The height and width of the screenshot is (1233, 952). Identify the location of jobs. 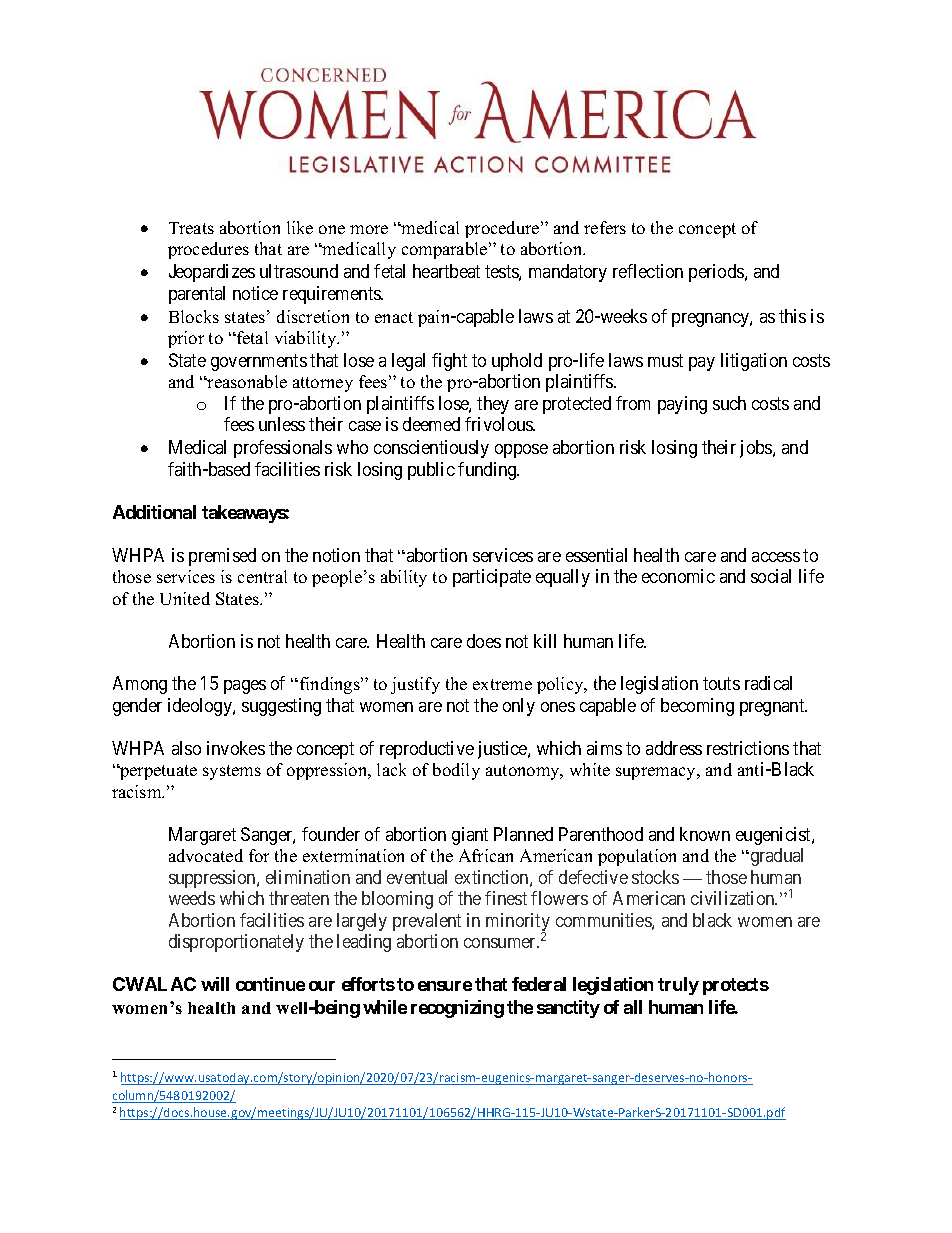
(757, 449).
